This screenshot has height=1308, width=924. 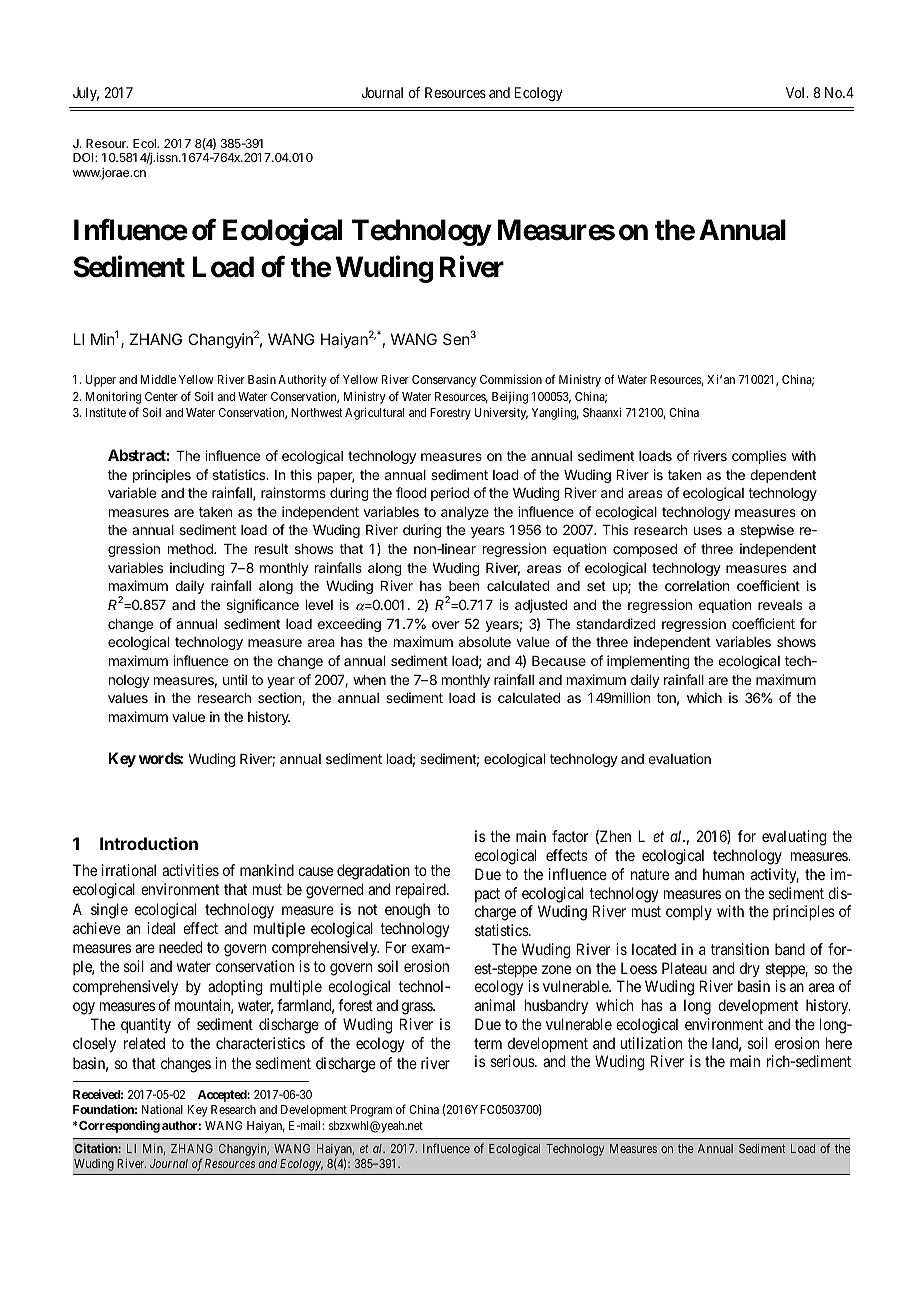 I want to click on Middle, so click(x=158, y=379).
